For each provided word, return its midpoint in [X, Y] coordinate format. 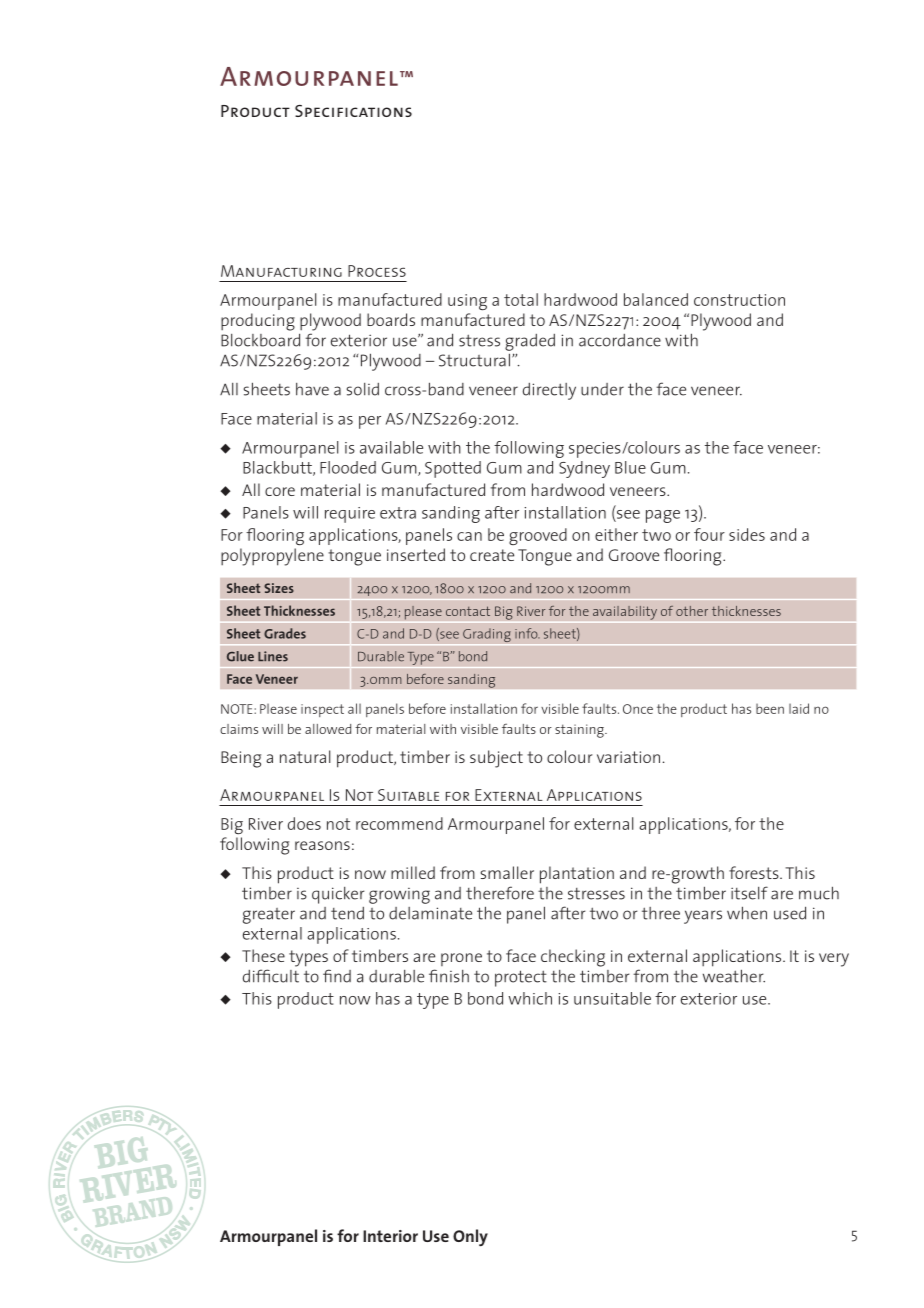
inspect [322, 710]
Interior [390, 1236]
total [521, 299]
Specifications [353, 111]
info [527, 633]
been [770, 709]
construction [739, 300]
